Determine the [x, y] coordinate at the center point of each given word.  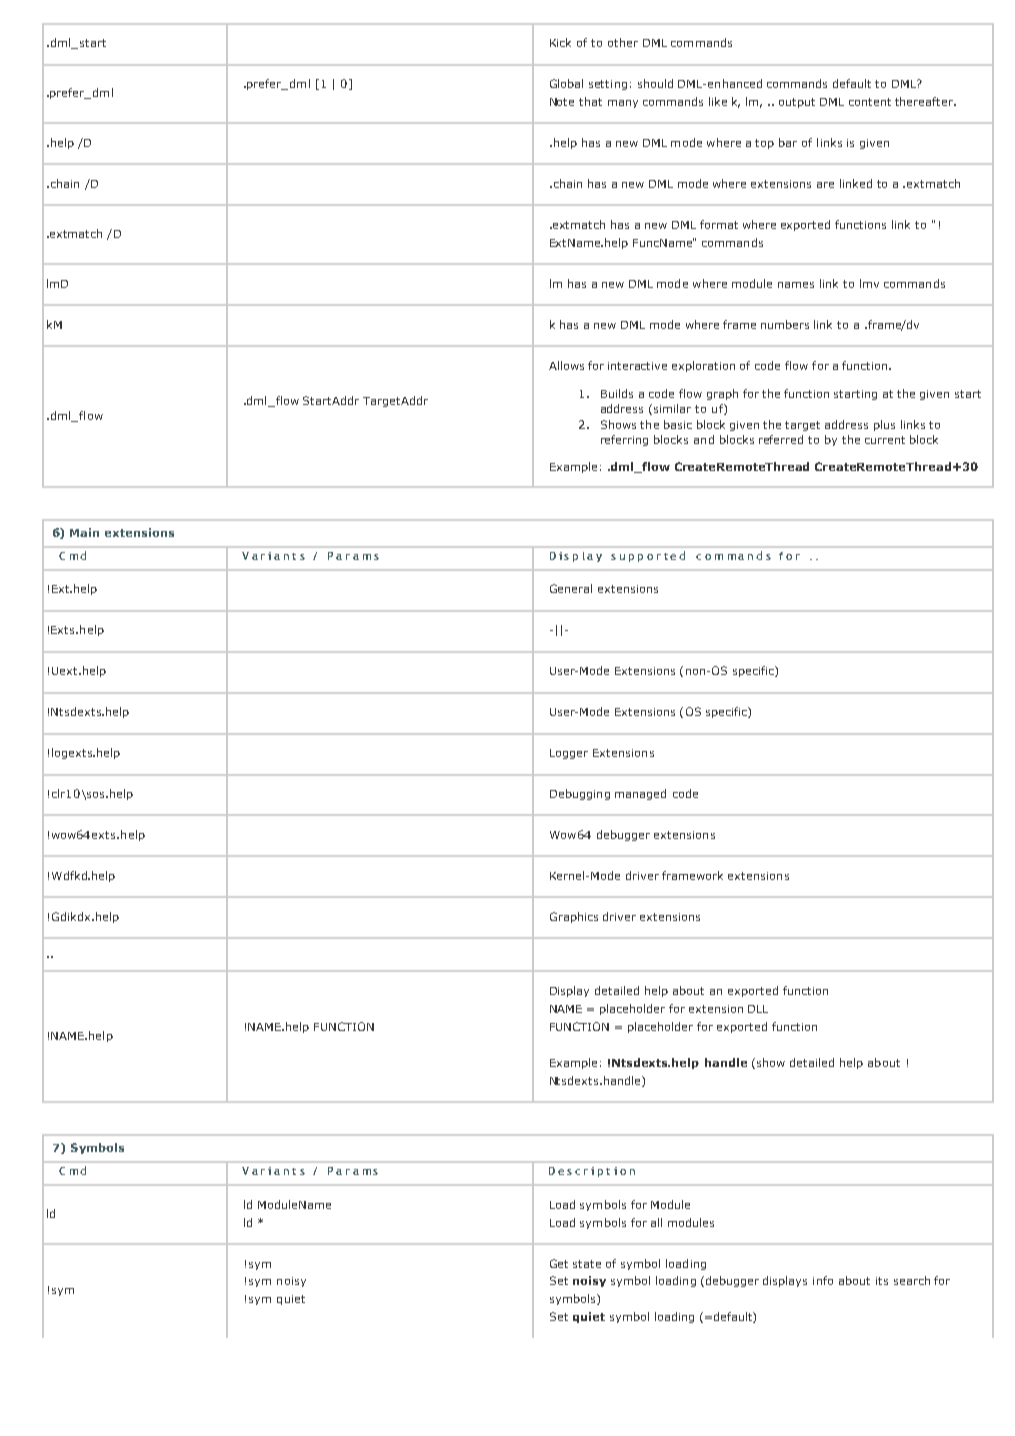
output [797, 103]
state [587, 1264]
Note [562, 102]
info [823, 1280]
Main [84, 532]
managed [640, 794]
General [571, 588]
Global [566, 83]
